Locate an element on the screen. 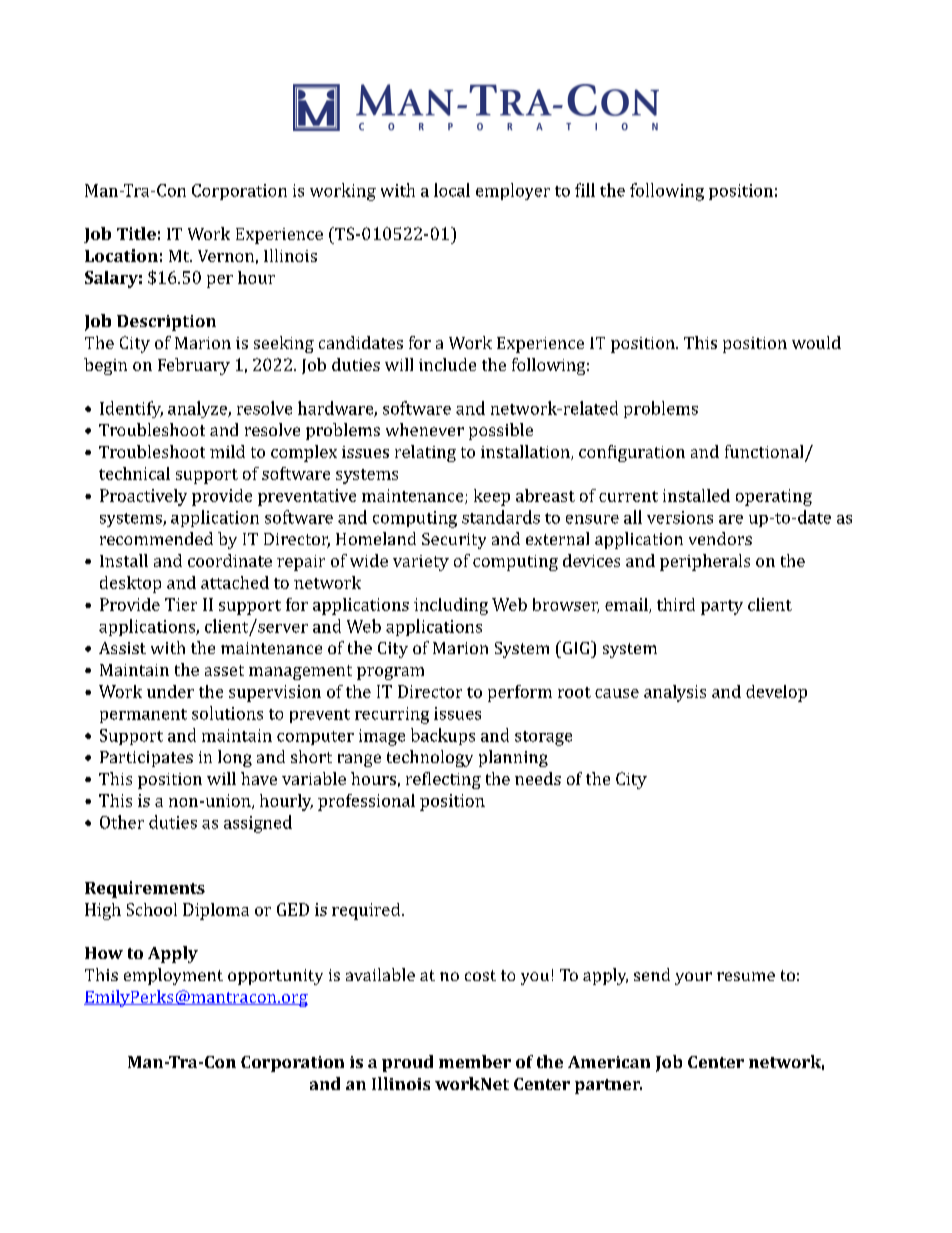 This screenshot has width=952, height=1233. would is located at coordinates (816, 342).
